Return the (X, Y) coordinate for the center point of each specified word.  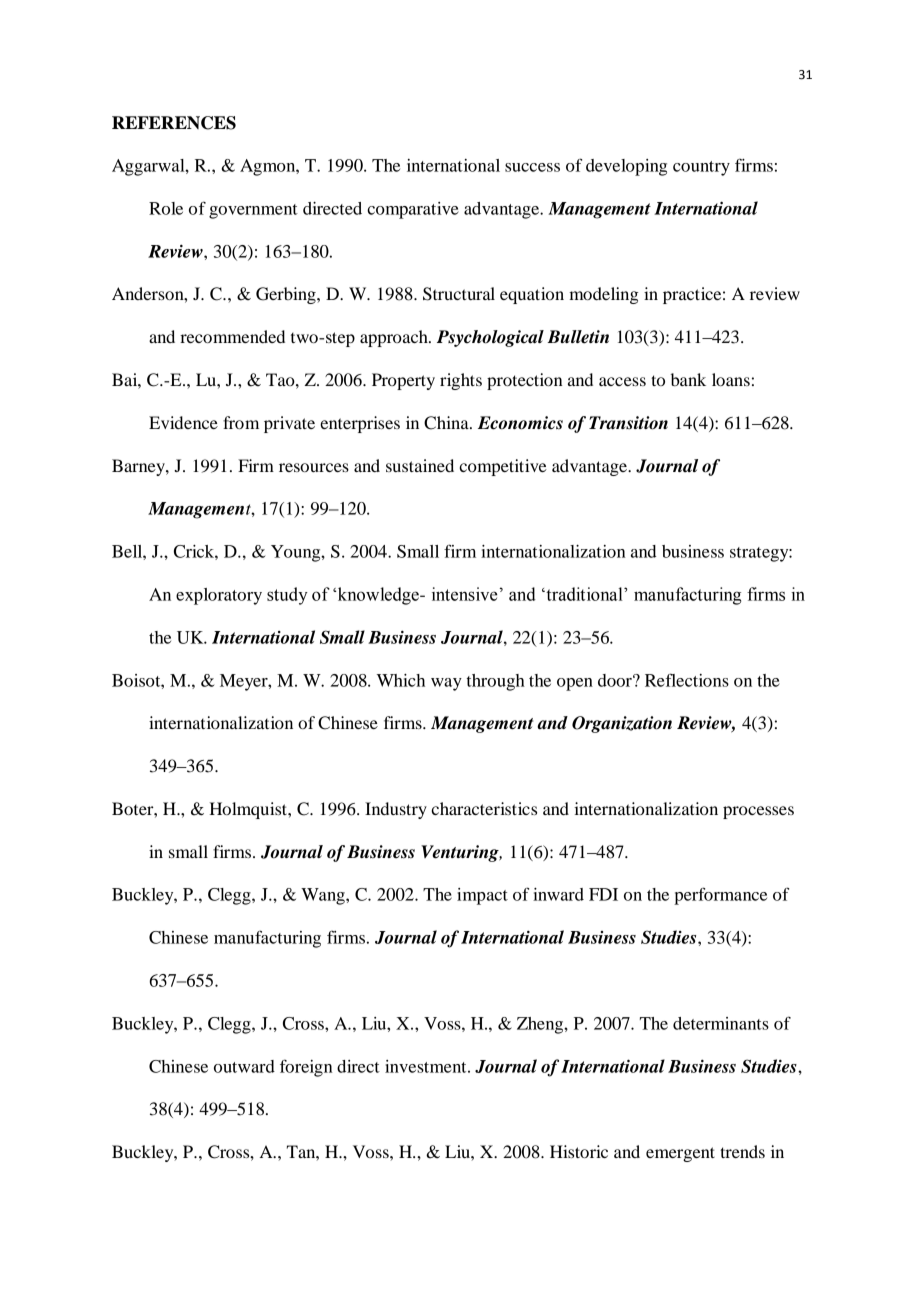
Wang (324, 896)
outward (244, 1066)
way (446, 684)
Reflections (687, 680)
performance (720, 896)
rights (461, 381)
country (701, 168)
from (241, 422)
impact (482, 896)
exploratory (219, 596)
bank (688, 379)
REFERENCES (174, 123)
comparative (413, 210)
